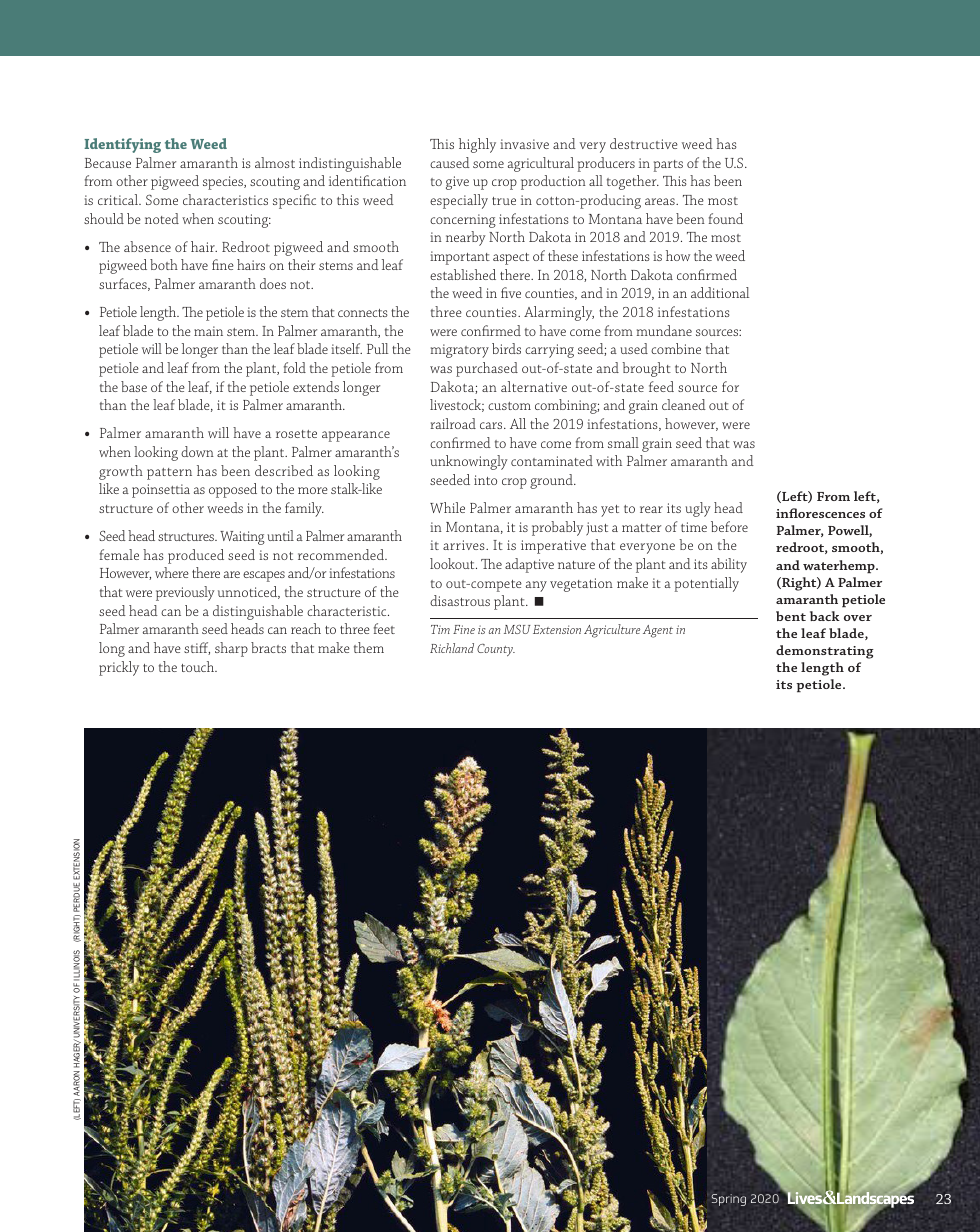  Describe the element at coordinates (726, 218) in the document. I see `found` at that location.
